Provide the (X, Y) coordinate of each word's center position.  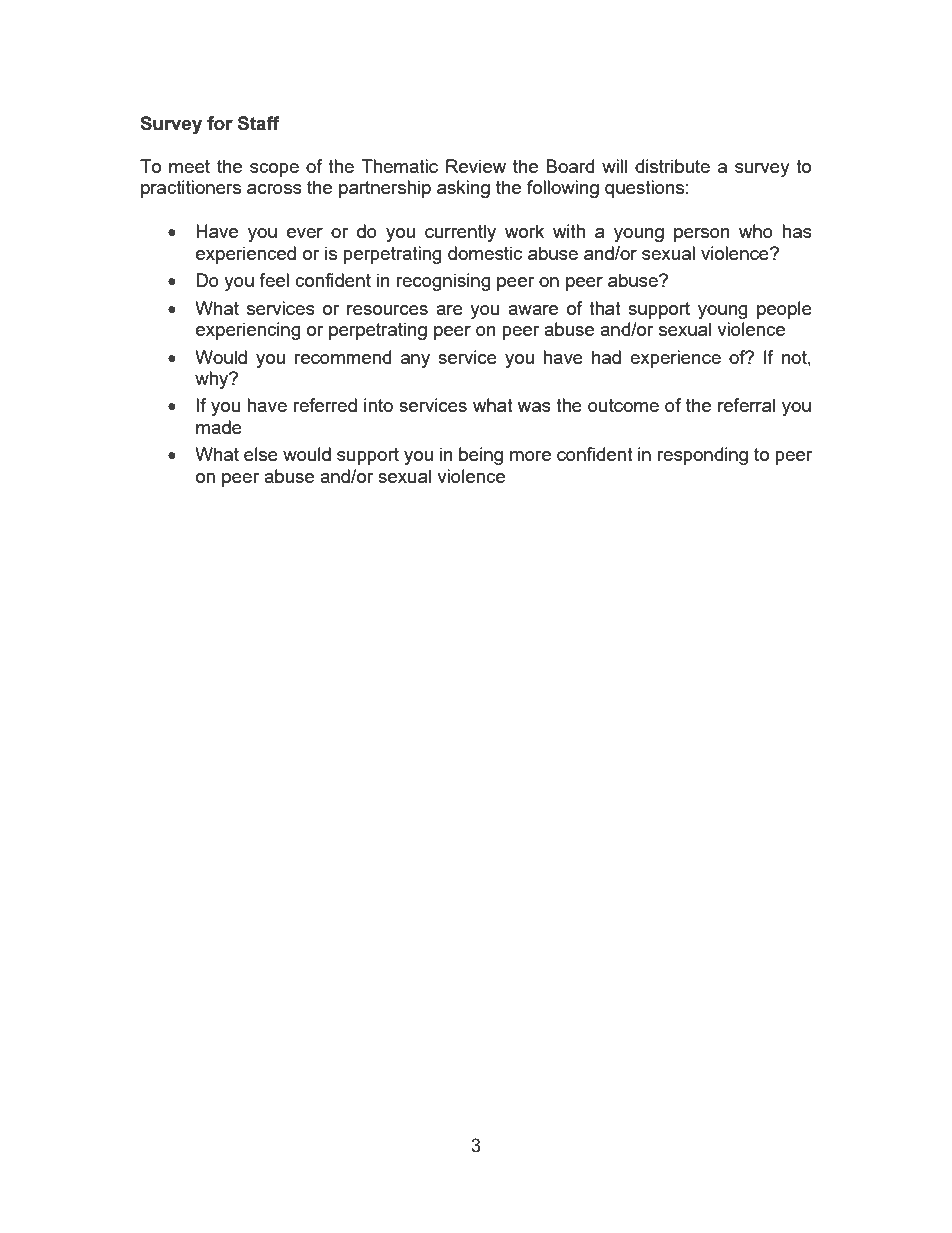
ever (305, 233)
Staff (259, 123)
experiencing (248, 331)
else (261, 454)
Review (476, 166)
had (606, 357)
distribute (672, 166)
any (415, 361)
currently (460, 233)
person (702, 235)
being (481, 456)
